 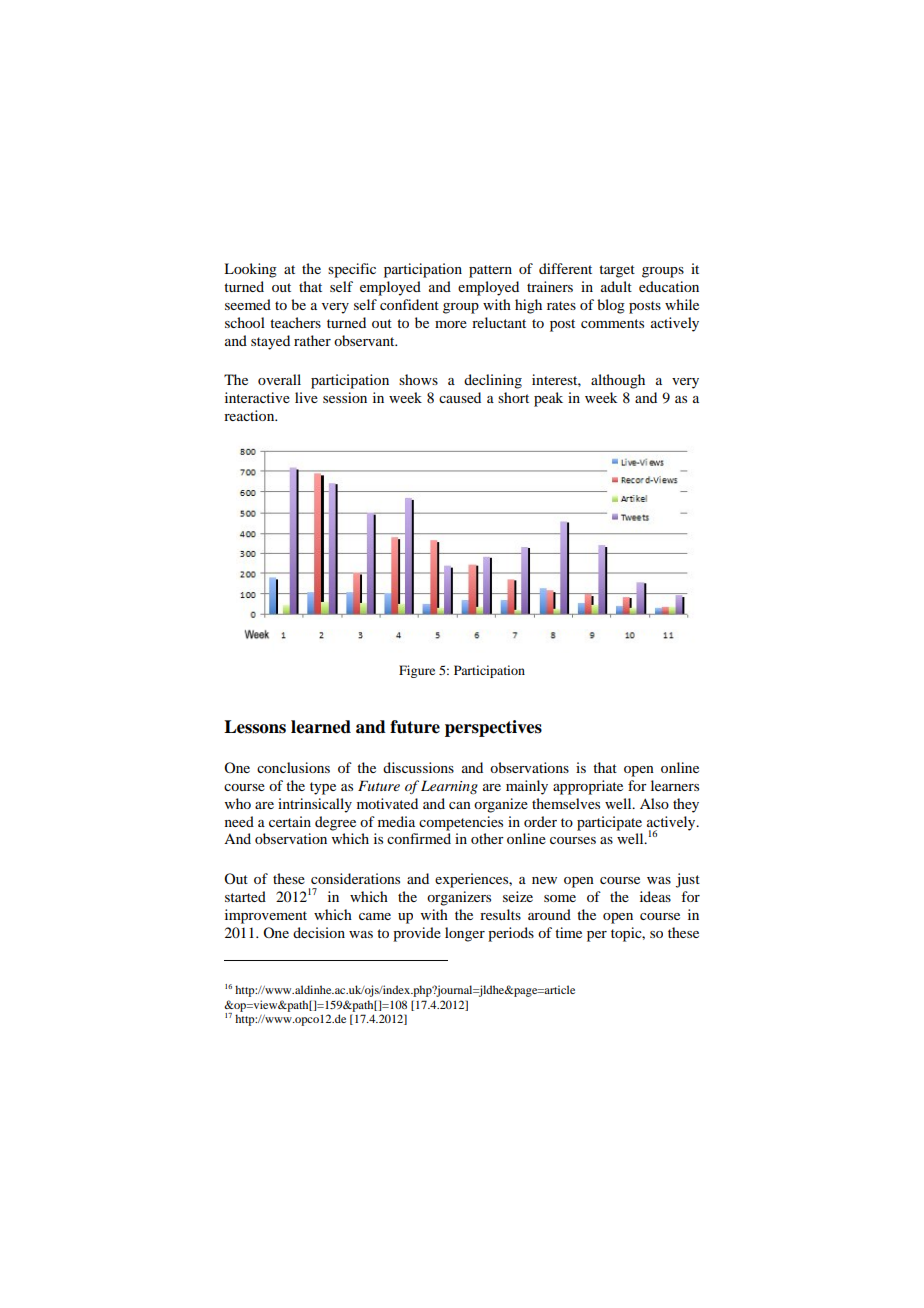 What do you see at coordinates (266, 916) in the image?
I see `improvement` at bounding box center [266, 916].
